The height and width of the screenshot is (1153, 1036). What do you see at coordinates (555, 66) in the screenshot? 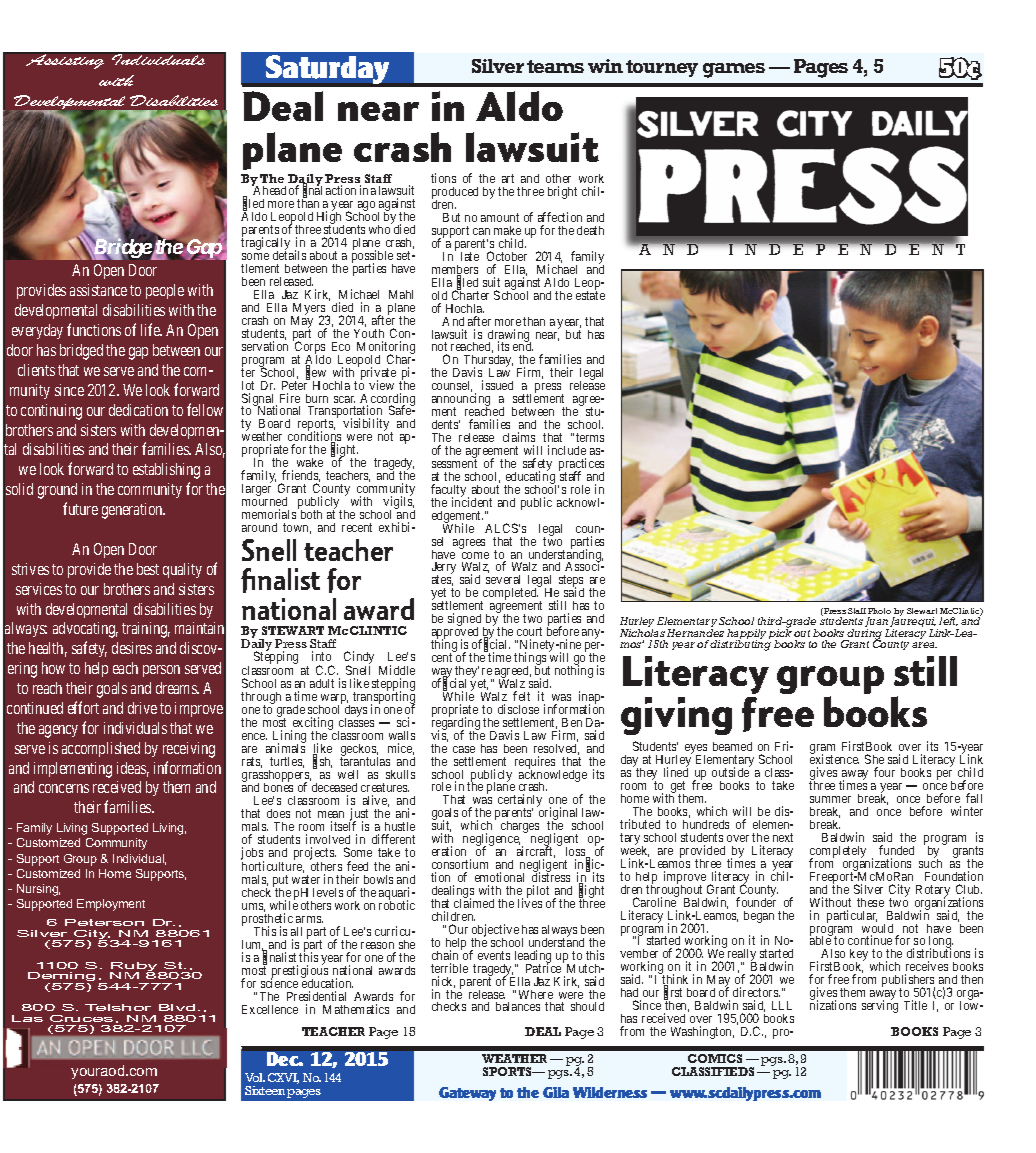
I see `teams` at bounding box center [555, 66].
